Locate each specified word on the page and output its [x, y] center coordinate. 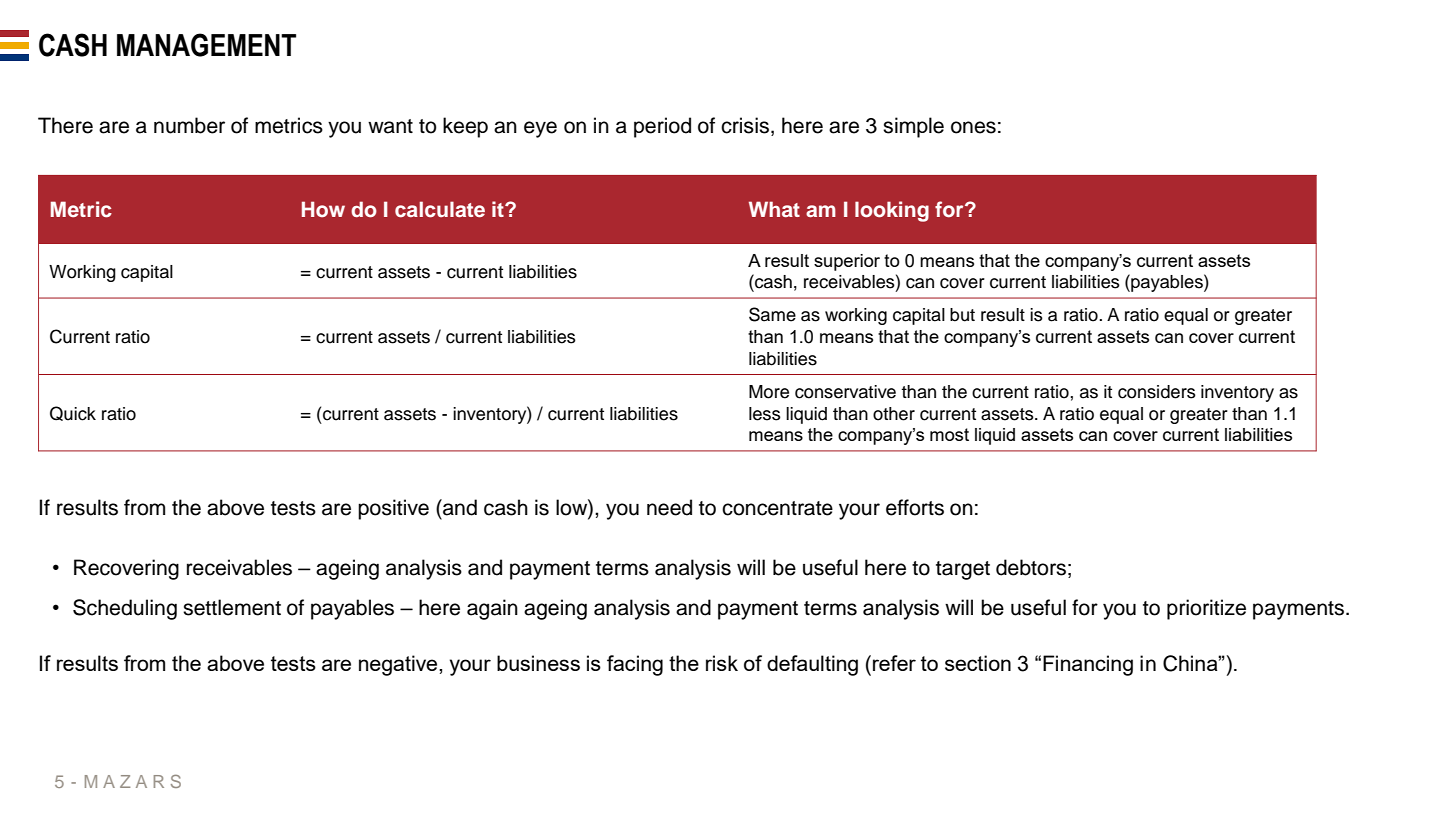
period [662, 127]
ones [973, 127]
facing [635, 665]
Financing [1088, 665]
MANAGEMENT [206, 45]
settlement [232, 607]
